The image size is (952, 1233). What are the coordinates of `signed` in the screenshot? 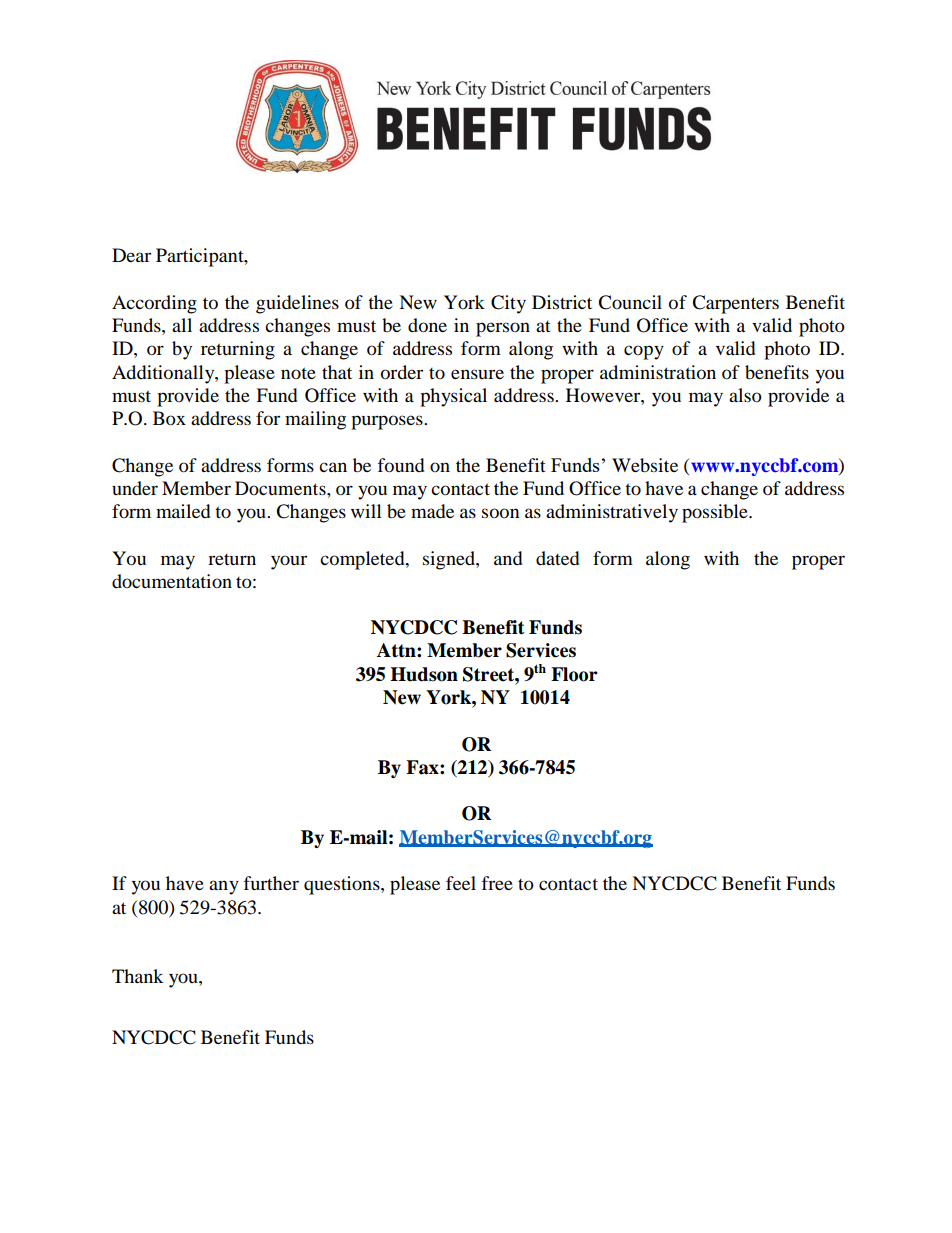 It's located at (450, 560).
